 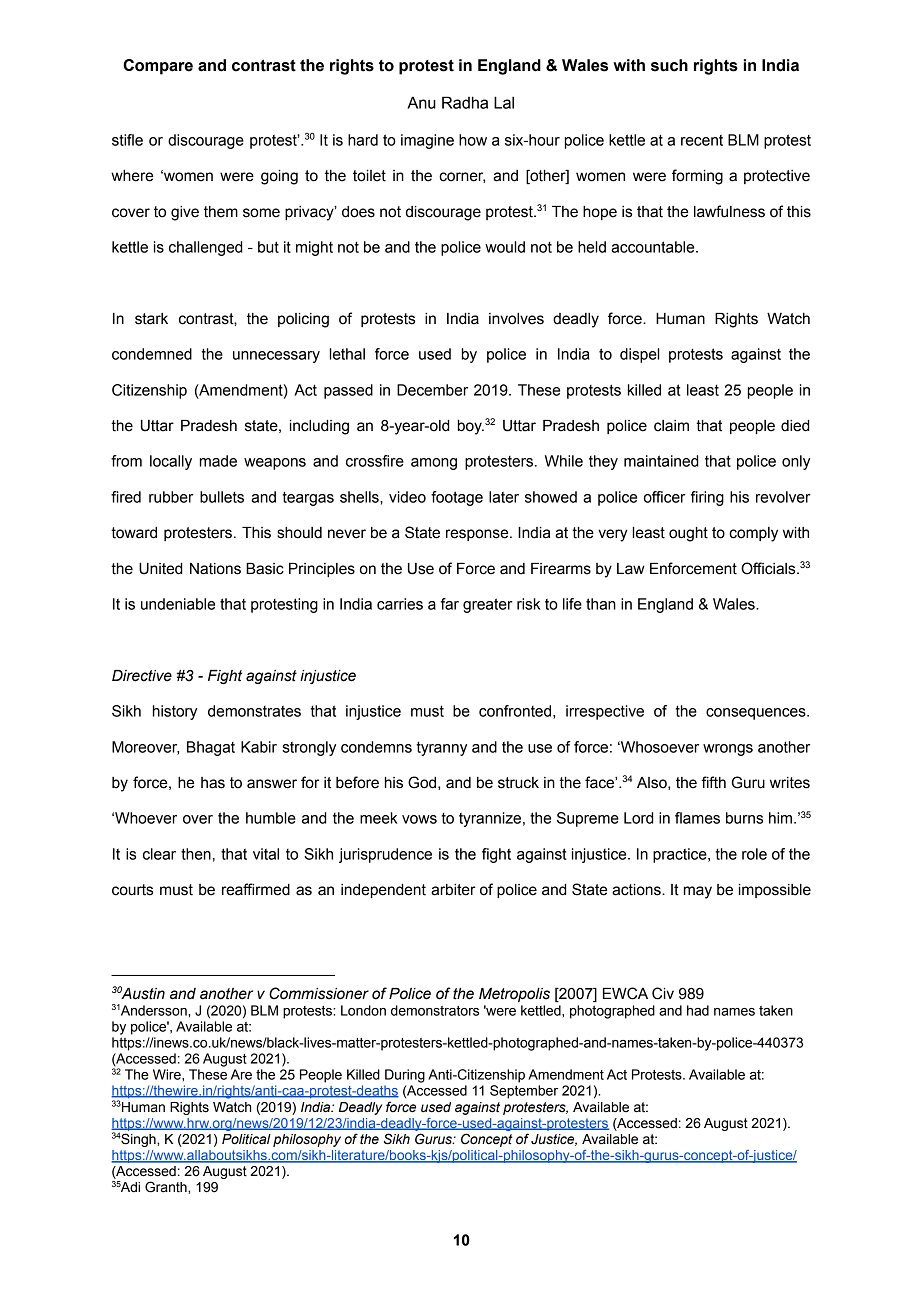 What do you see at coordinates (465, 102) in the document?
I see `Radha` at bounding box center [465, 102].
